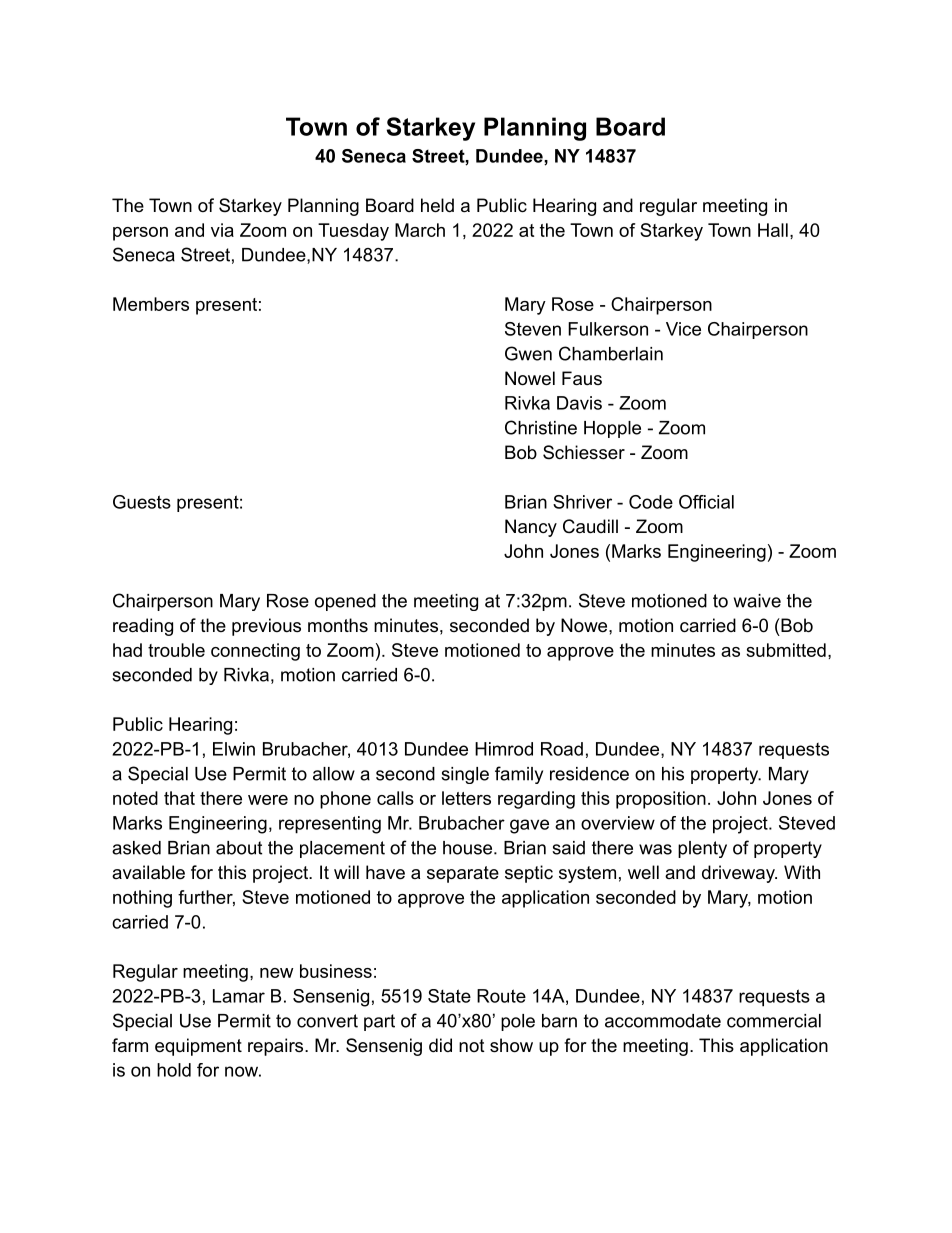 The height and width of the document is (1233, 952). What do you see at coordinates (786, 650) in the document?
I see `submitted` at bounding box center [786, 650].
